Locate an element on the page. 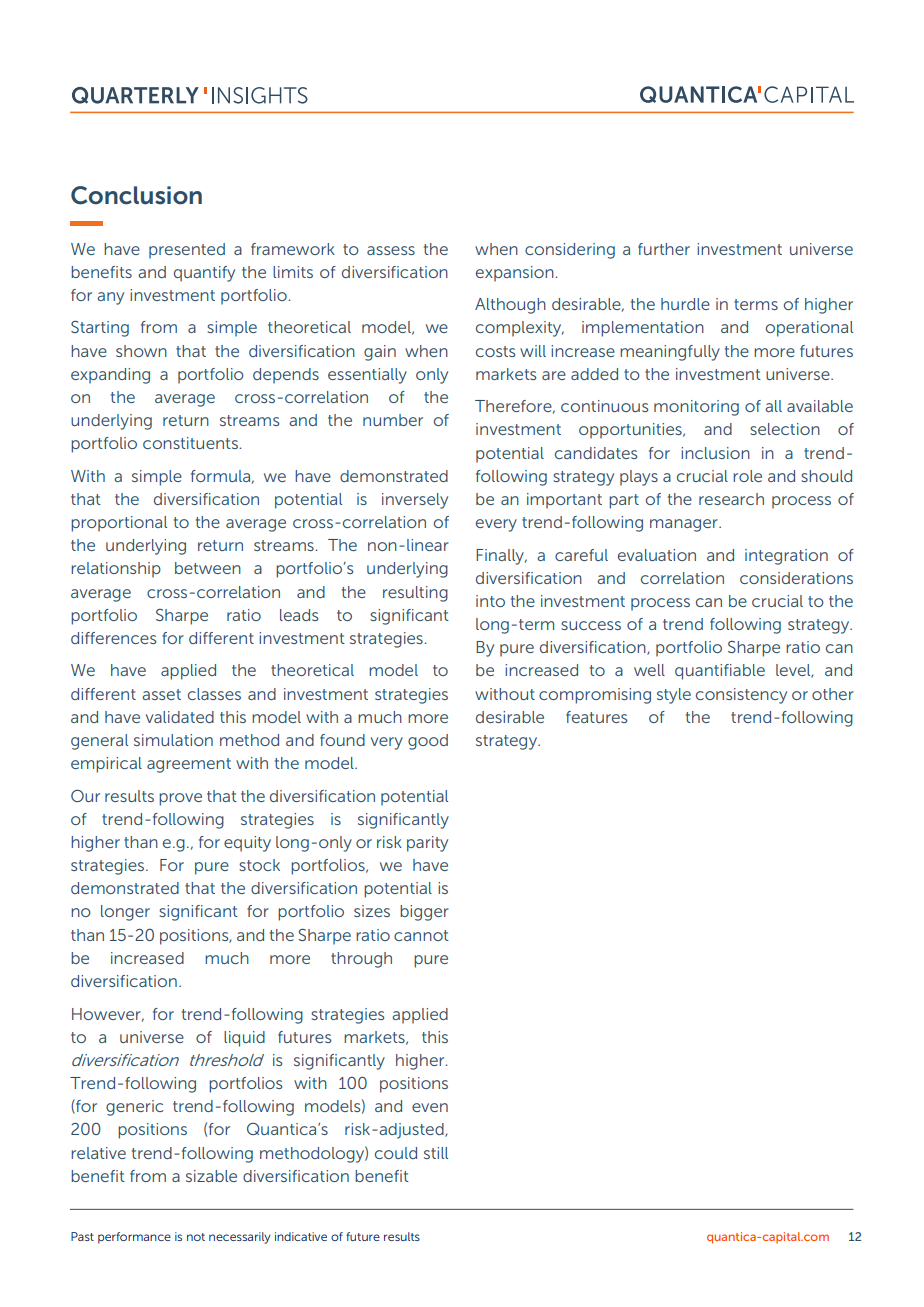 The height and width of the image is (1307, 924). stock is located at coordinates (259, 865).
